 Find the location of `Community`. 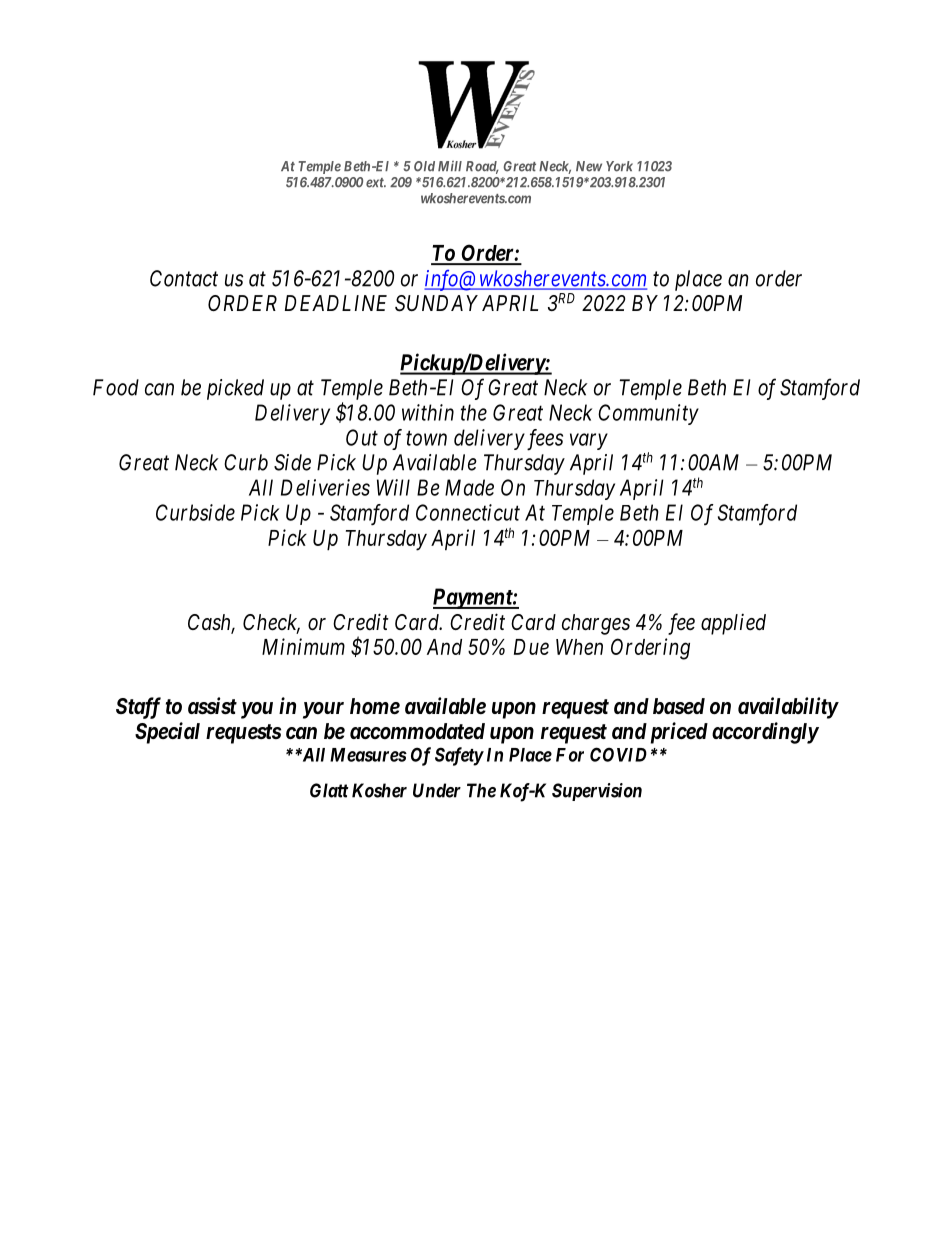

Community is located at coordinates (648, 414).
